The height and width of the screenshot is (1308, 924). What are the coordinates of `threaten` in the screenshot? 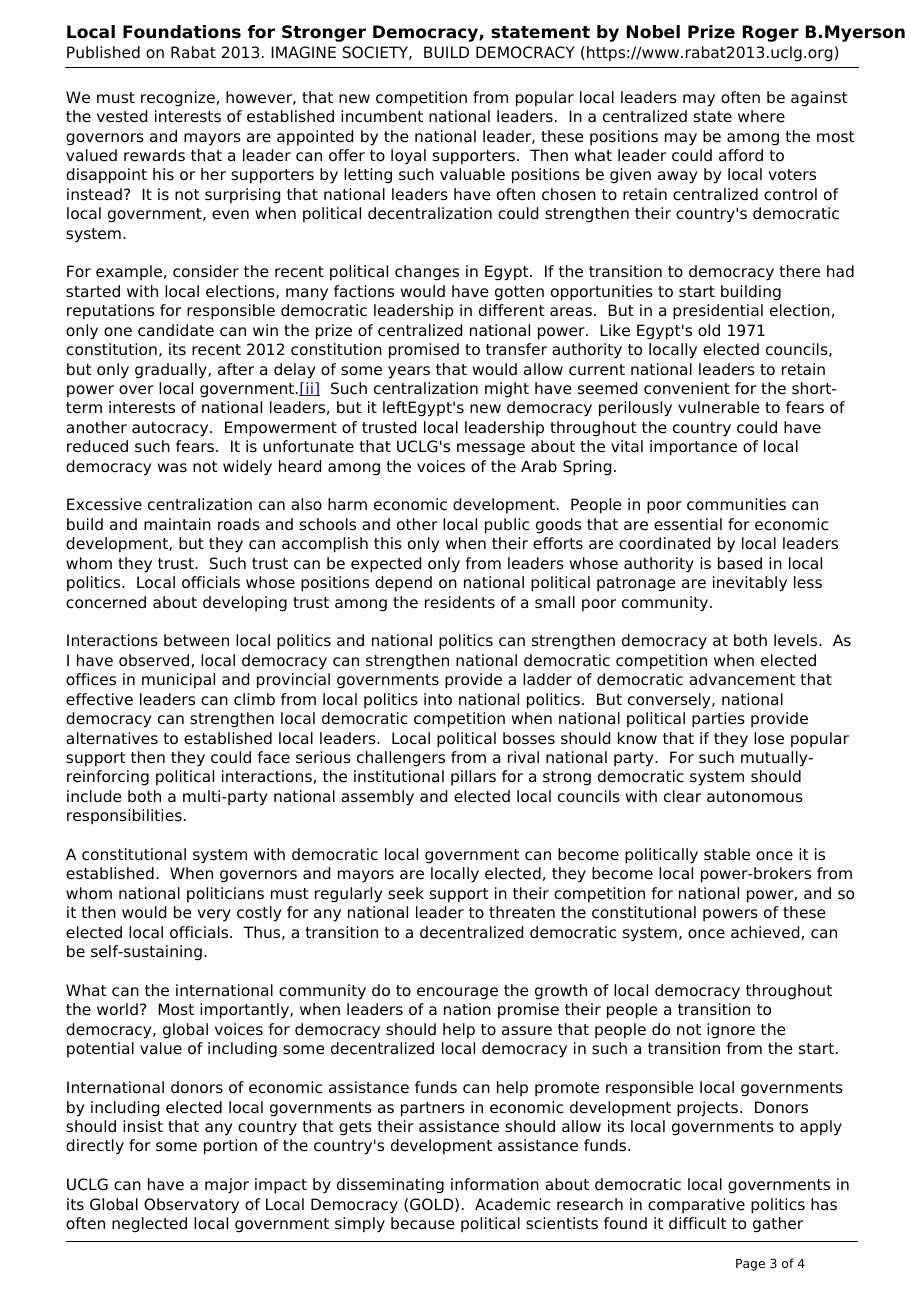 It's located at (522, 912).
